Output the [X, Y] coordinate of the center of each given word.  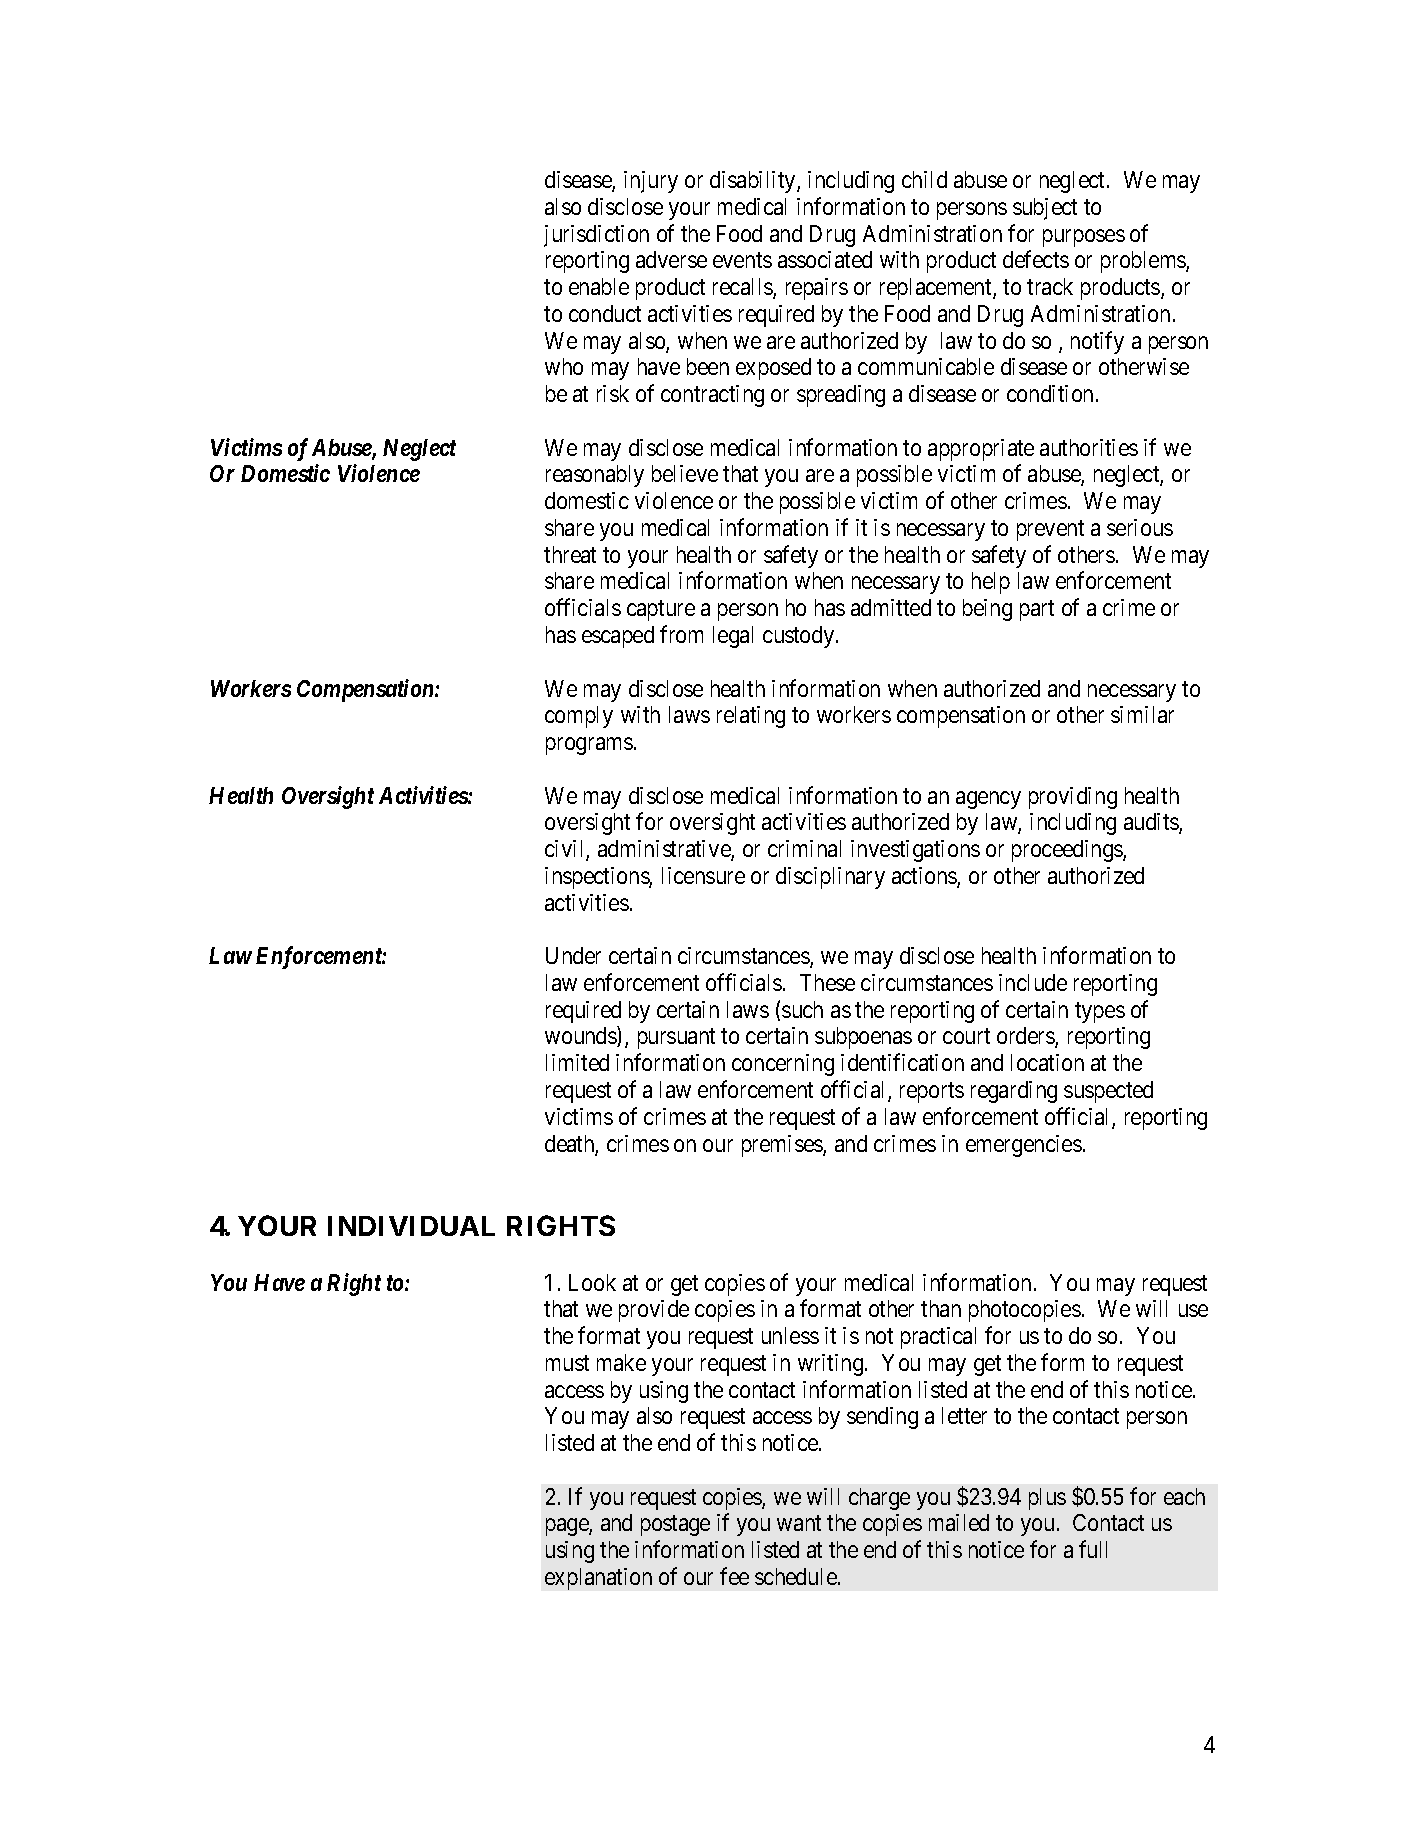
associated [825, 259]
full [1093, 1549]
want [799, 1523]
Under [573, 955]
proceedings [1068, 851]
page [568, 1527]
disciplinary [830, 878]
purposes [1084, 238]
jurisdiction [596, 236]
